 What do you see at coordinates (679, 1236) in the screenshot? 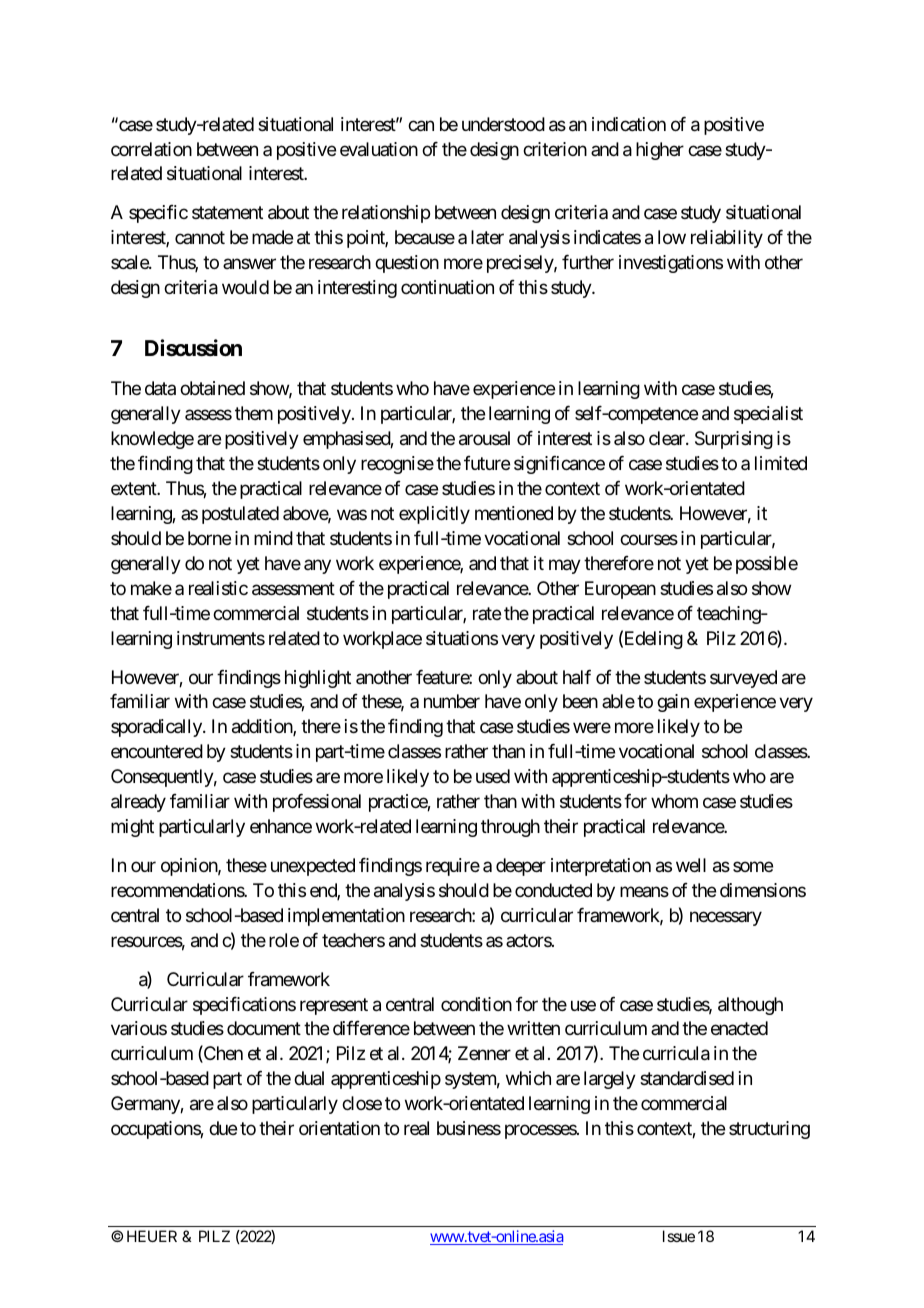
I see `Issue` at bounding box center [679, 1236].
